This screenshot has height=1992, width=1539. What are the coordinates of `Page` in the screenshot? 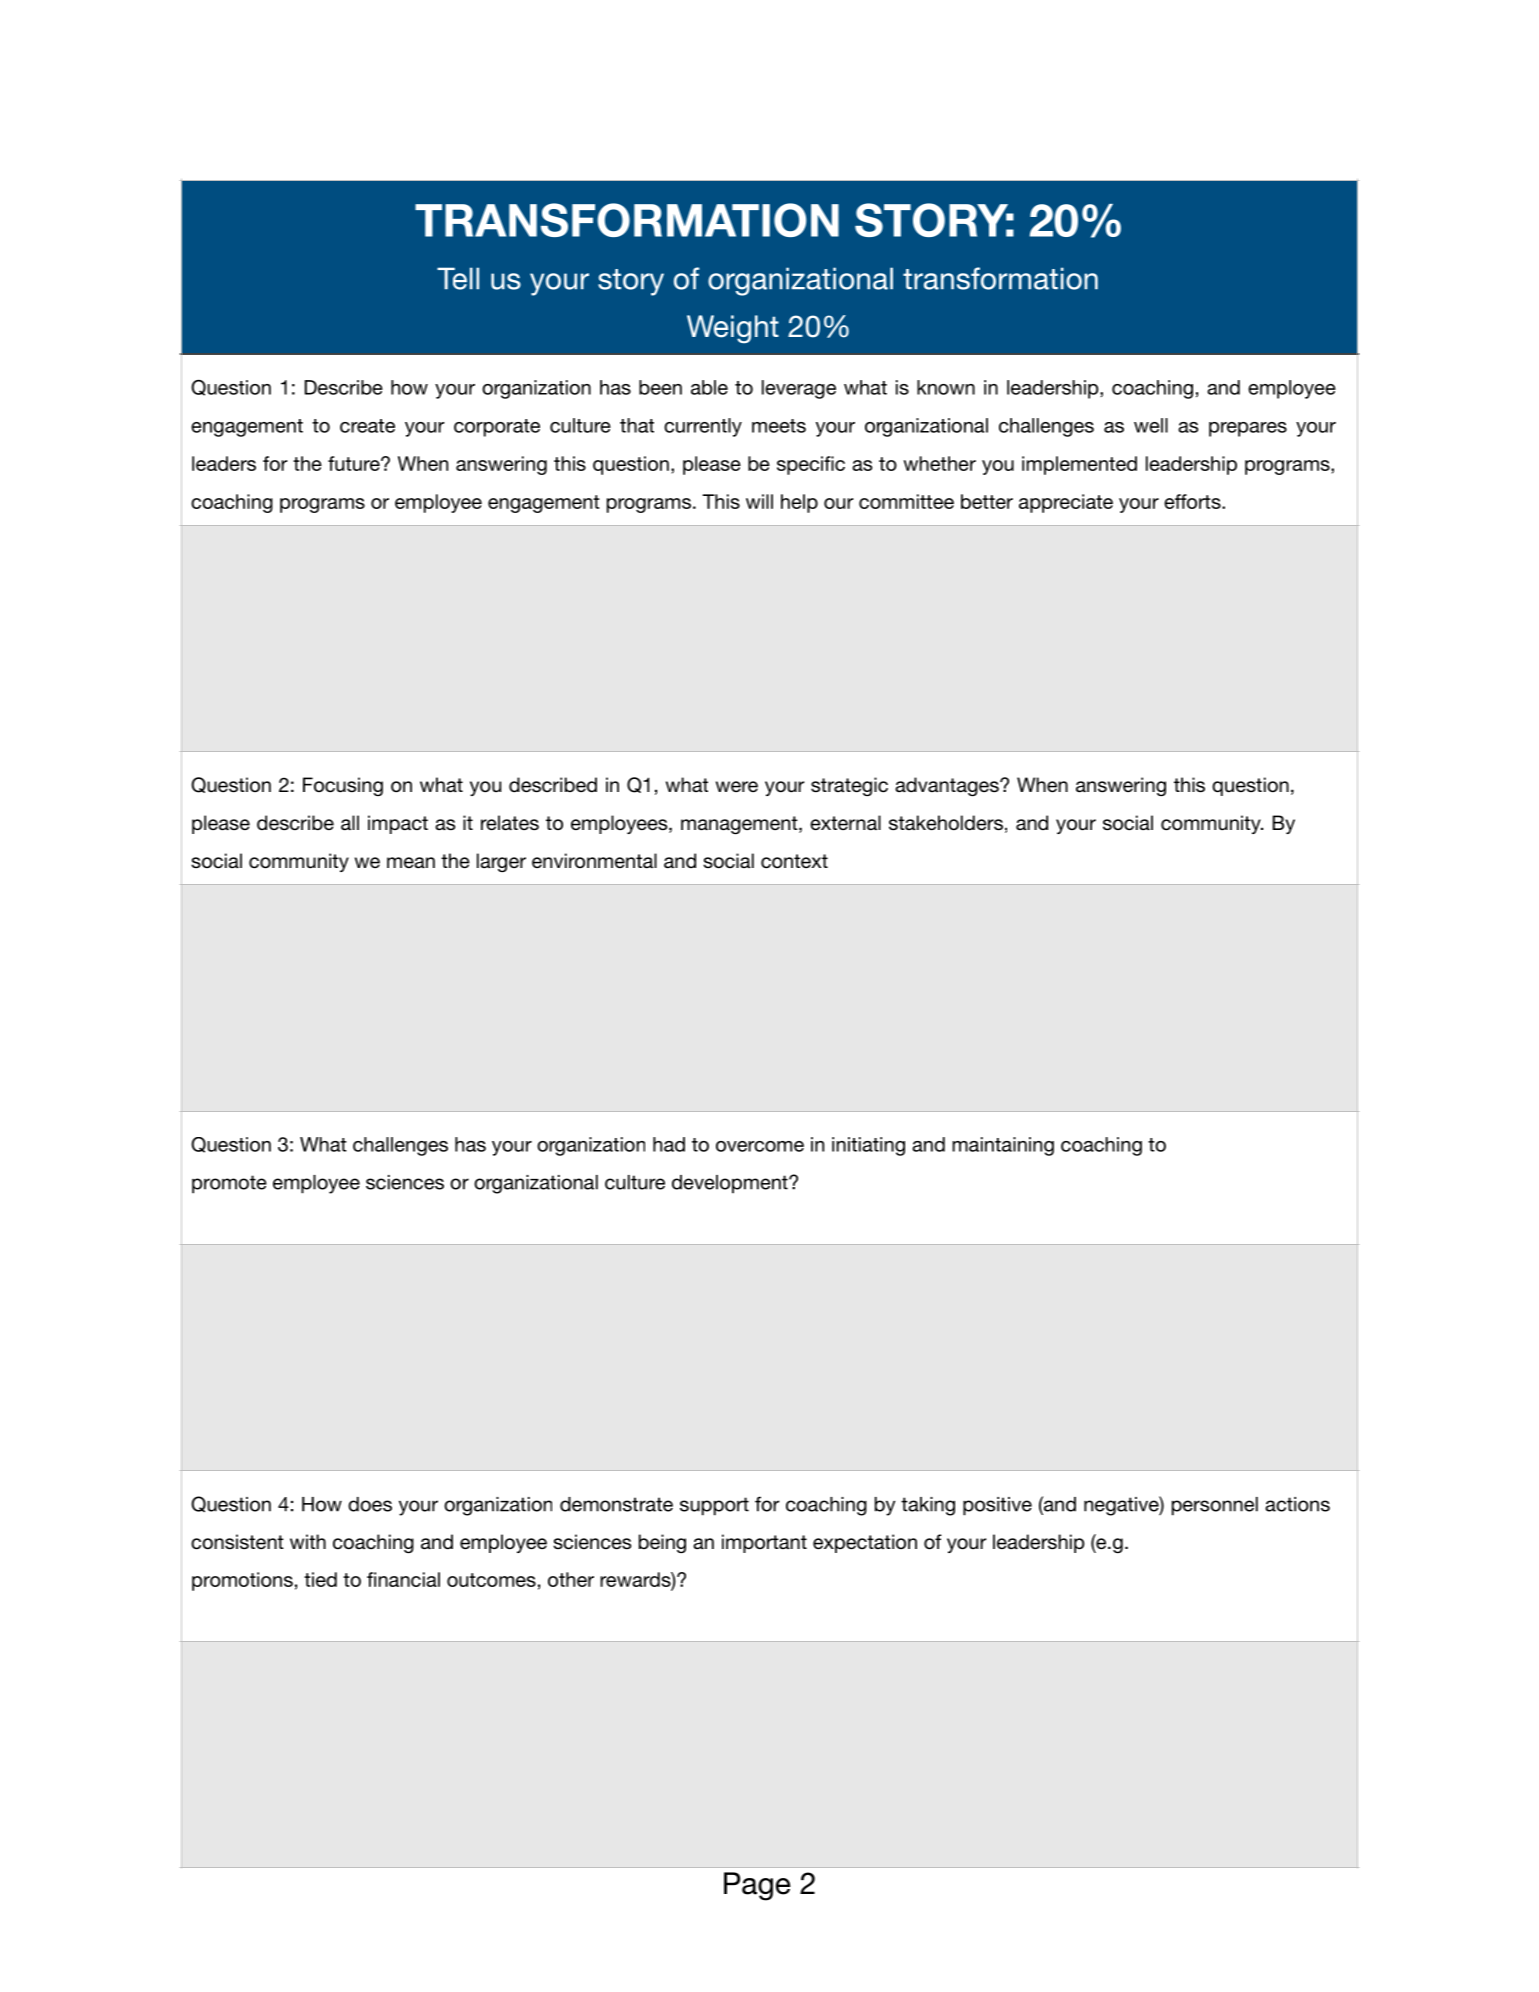 It's located at (757, 1886).
